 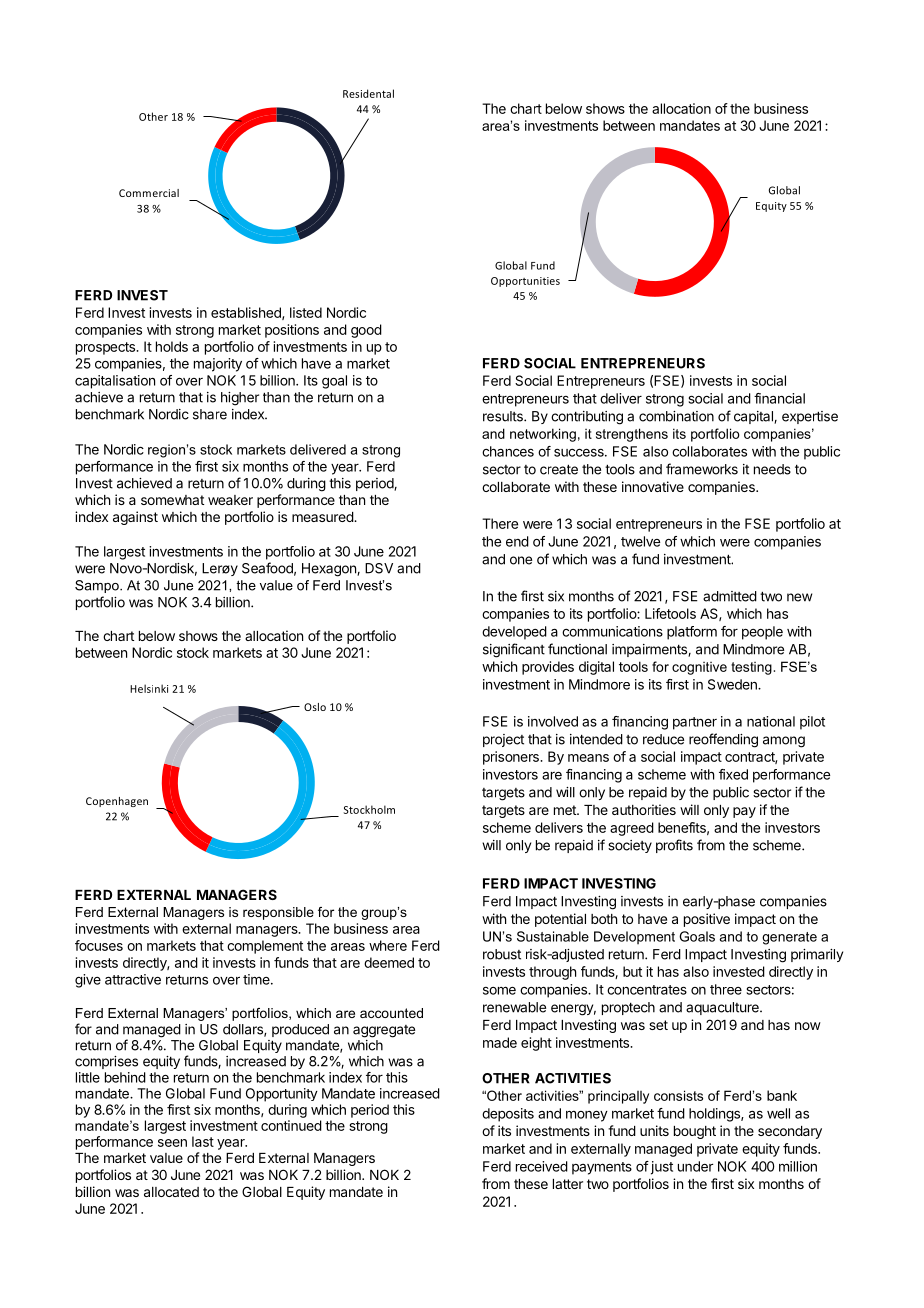 I want to click on Helsinki, so click(x=149, y=688).
